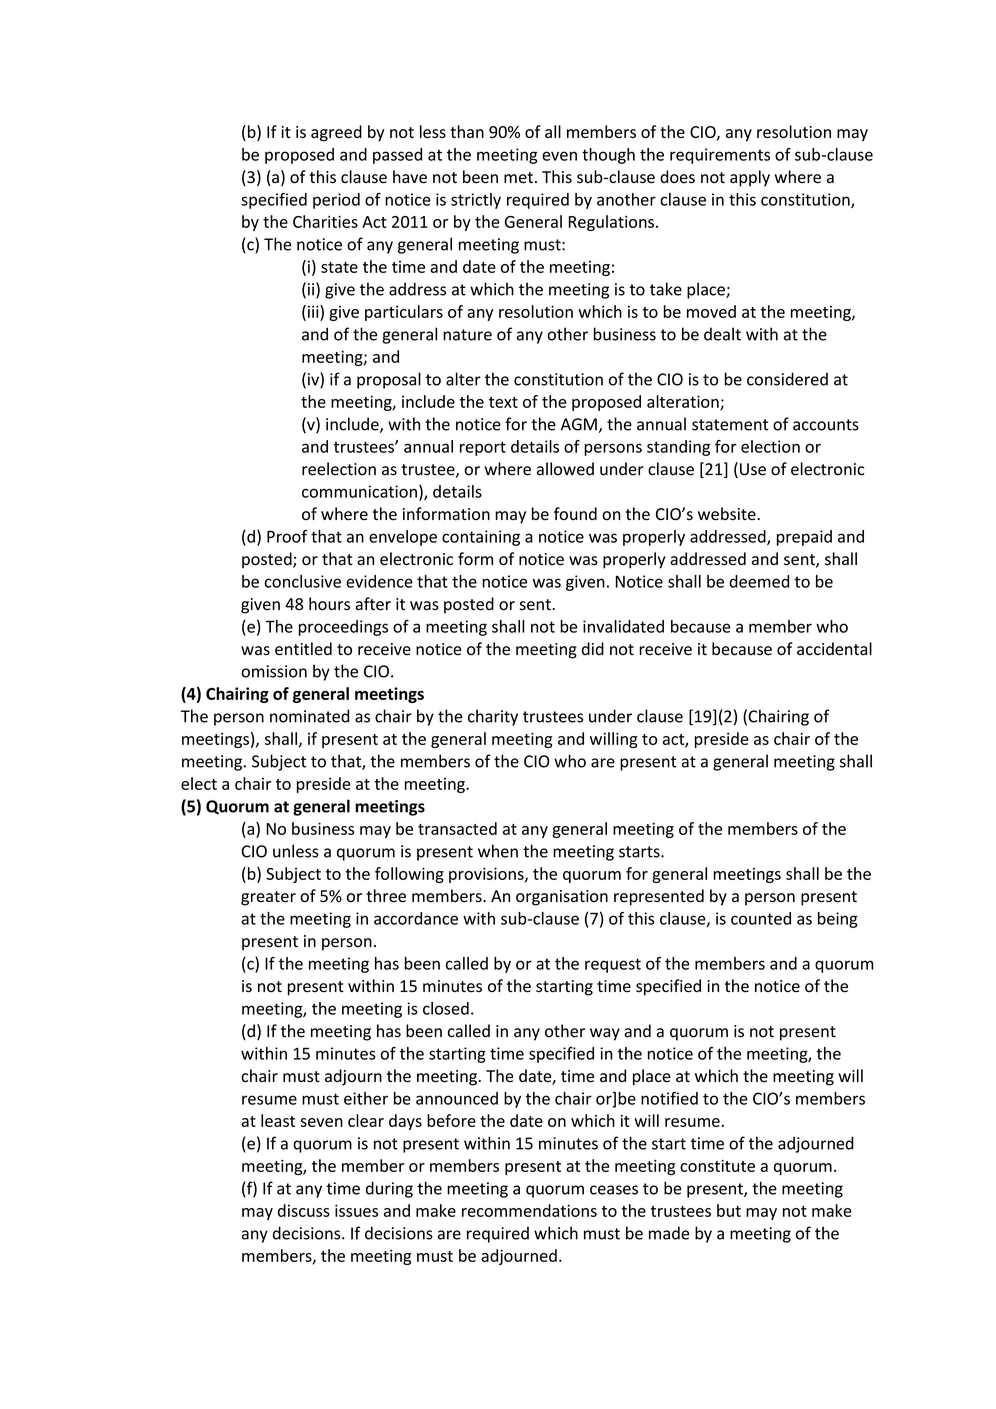  Describe the element at coordinates (446, 1008) in the screenshot. I see `closed` at that location.
